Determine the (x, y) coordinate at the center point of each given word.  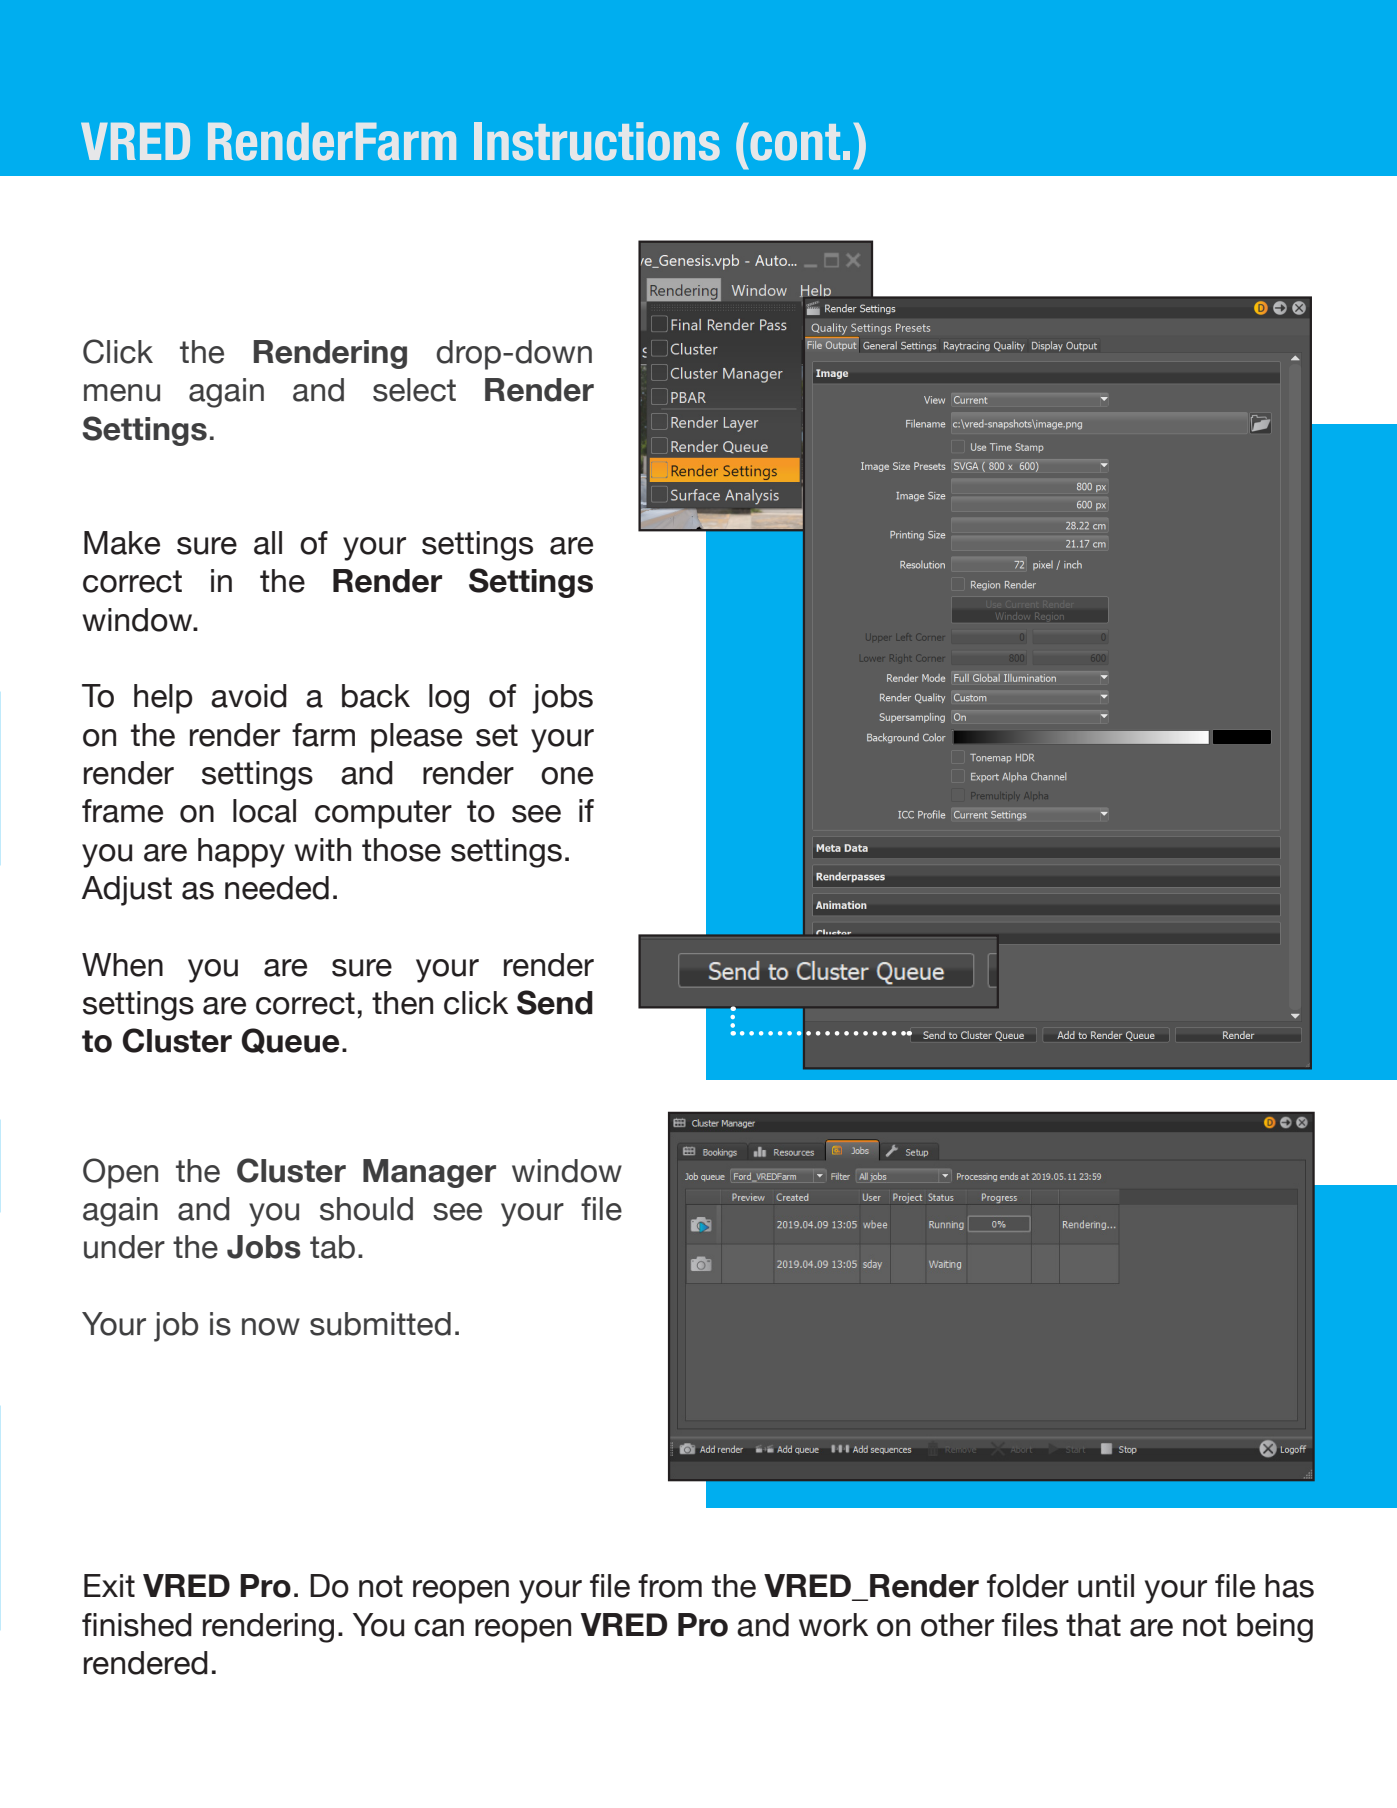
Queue (290, 1041)
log (449, 699)
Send (555, 1002)
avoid (249, 696)
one (567, 776)
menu (122, 393)
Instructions (597, 141)
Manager (429, 1173)
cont (794, 142)
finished (137, 1625)
